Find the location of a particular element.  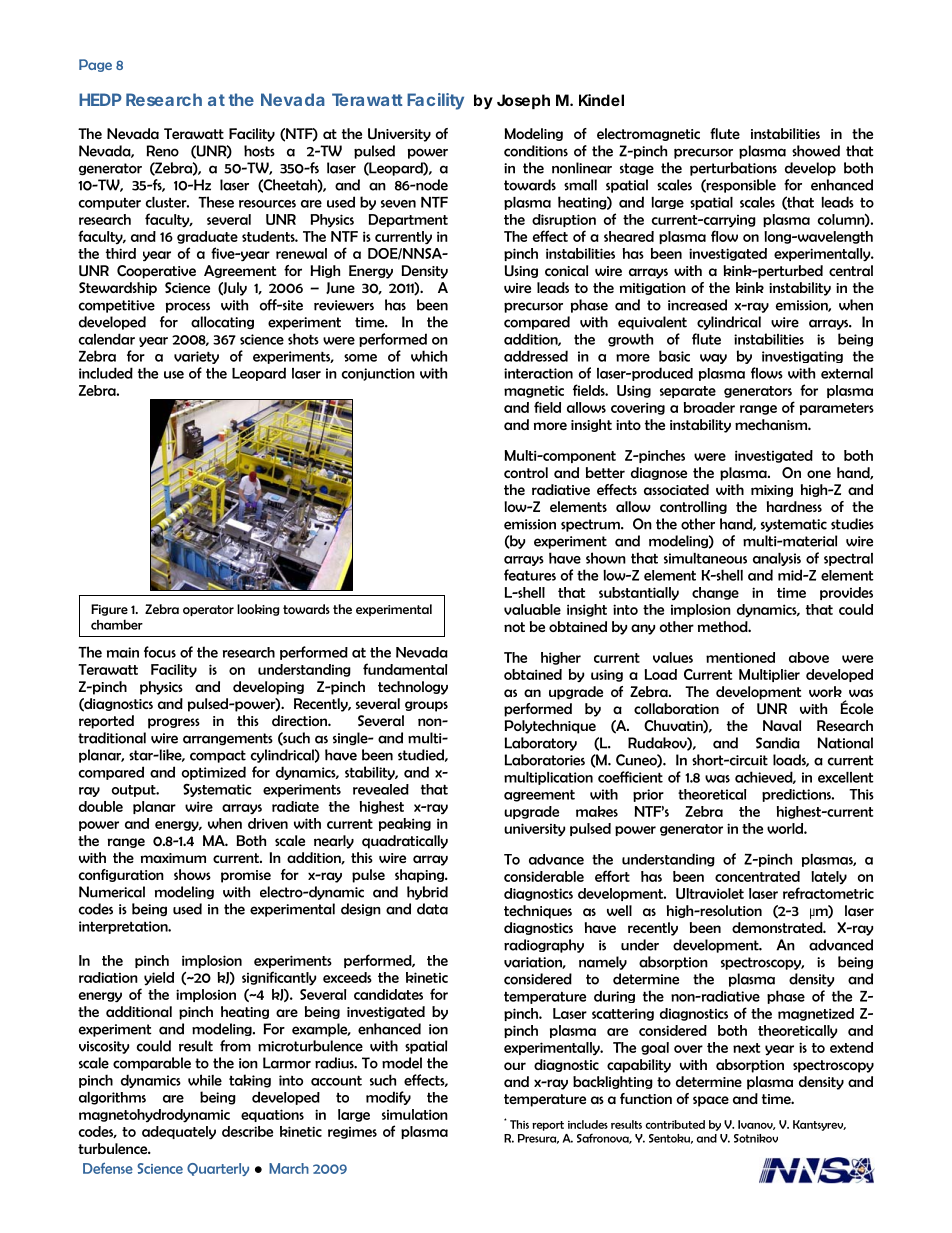

concentrated is located at coordinates (757, 876).
